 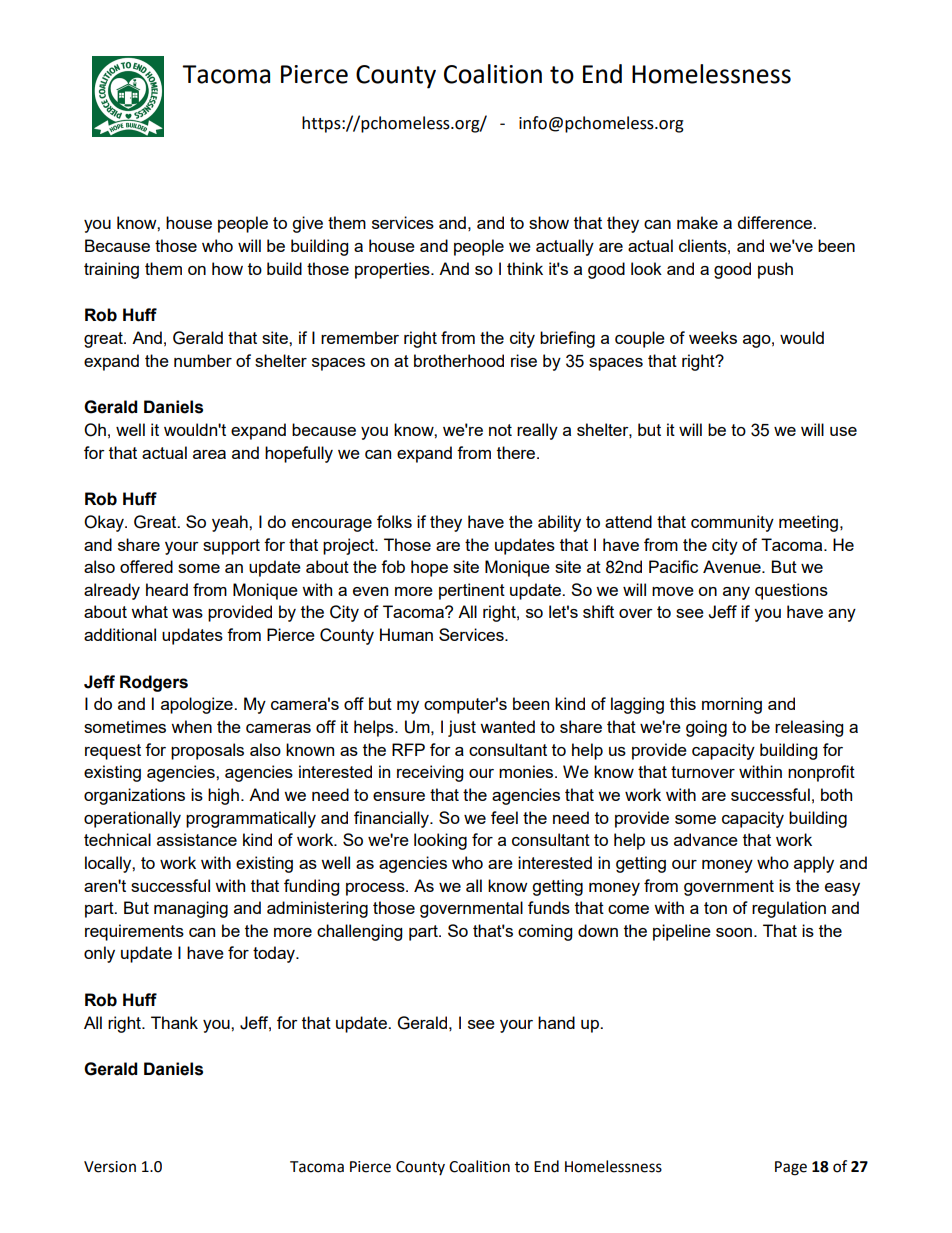 I want to click on training, so click(x=111, y=270).
